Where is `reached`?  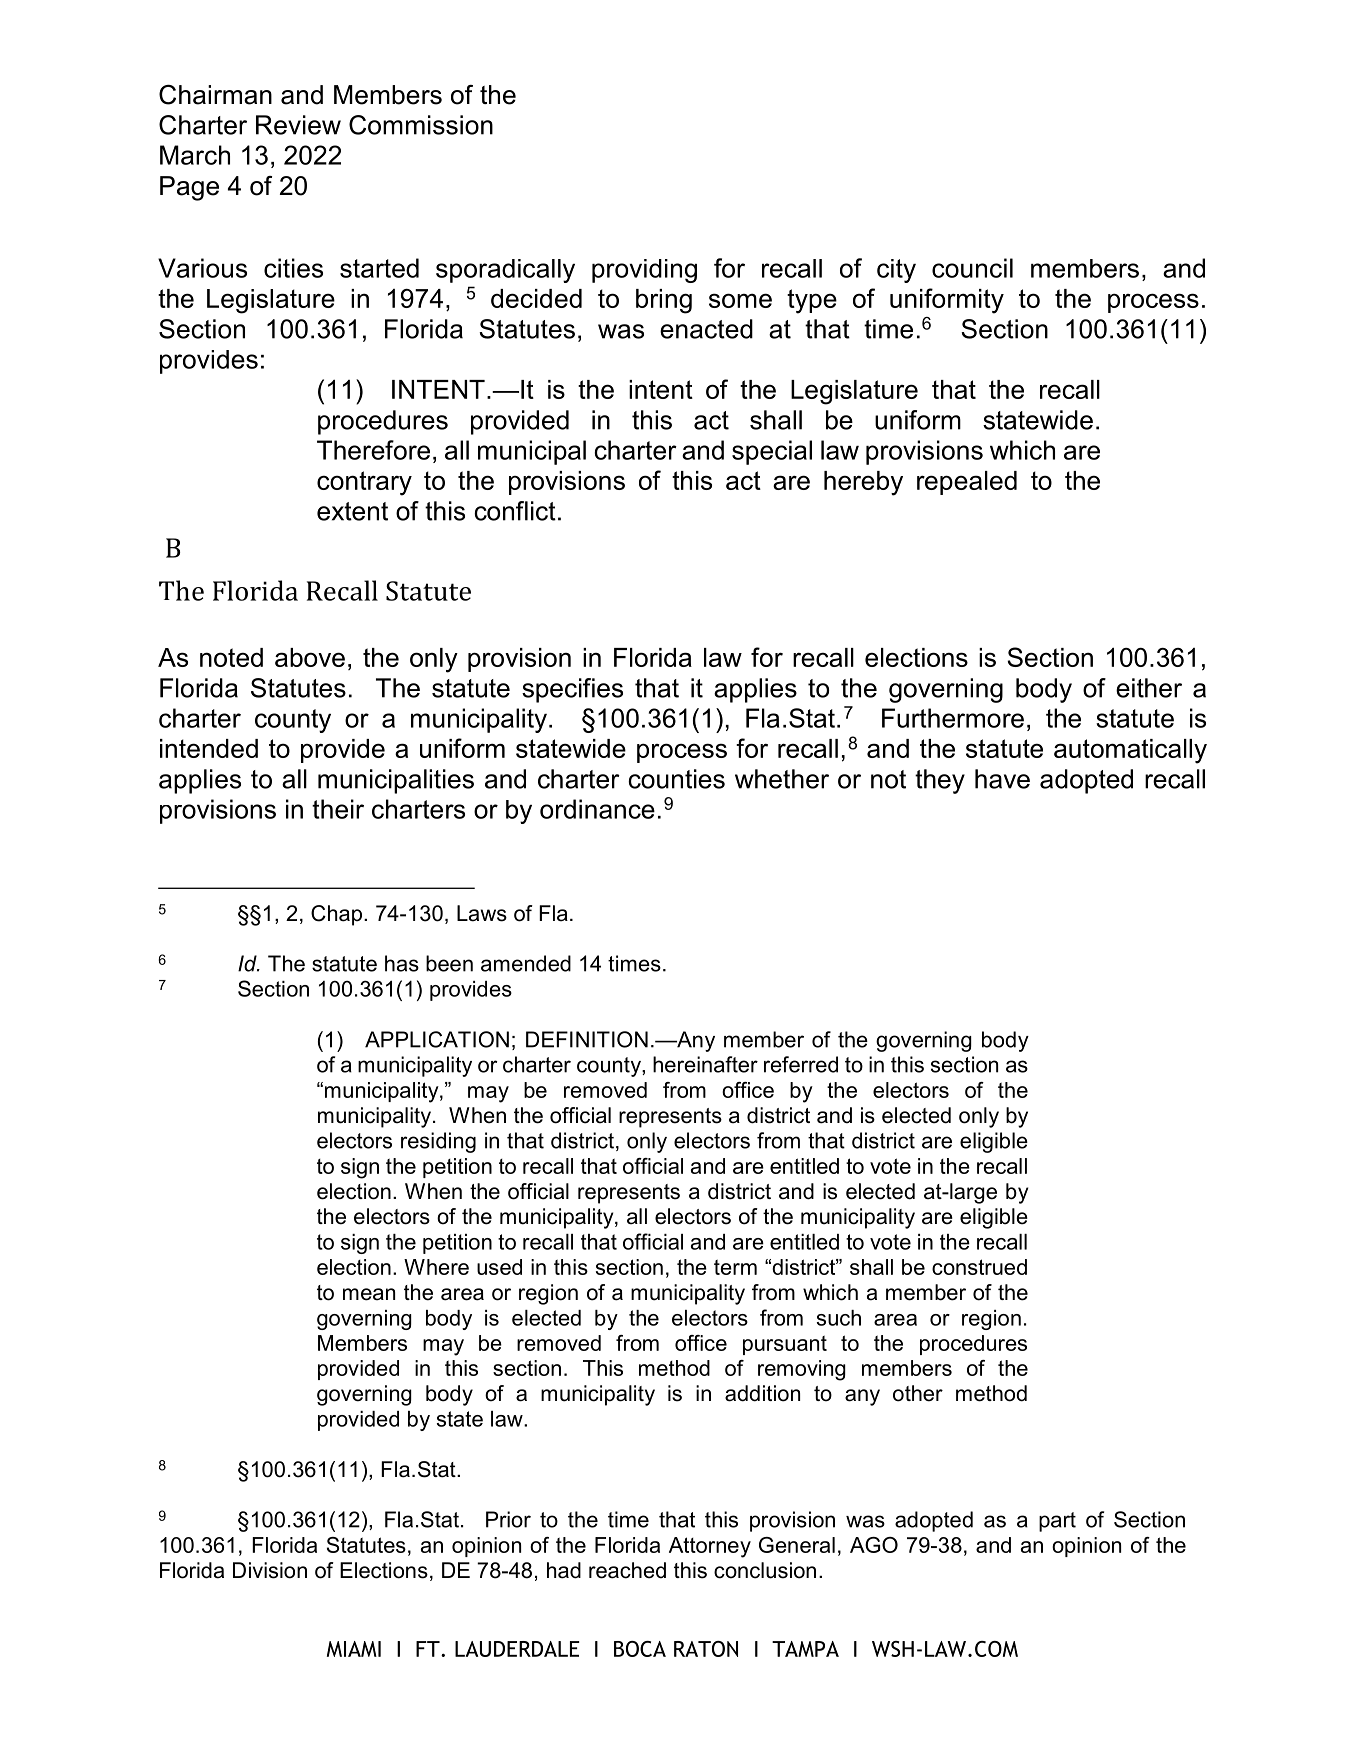 reached is located at coordinates (627, 1570).
